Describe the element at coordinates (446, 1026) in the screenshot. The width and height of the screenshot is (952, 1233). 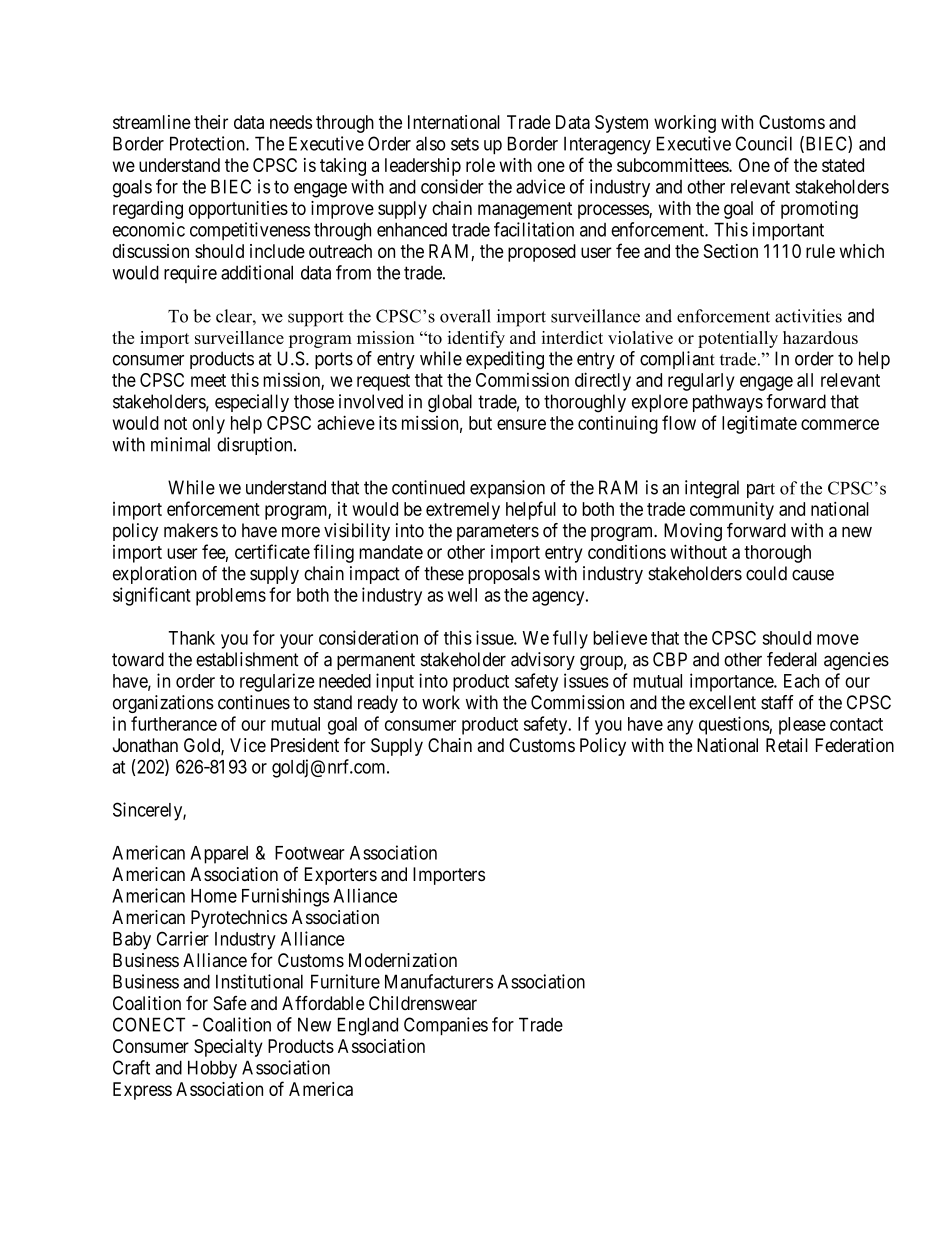
I see `Companies` at that location.
